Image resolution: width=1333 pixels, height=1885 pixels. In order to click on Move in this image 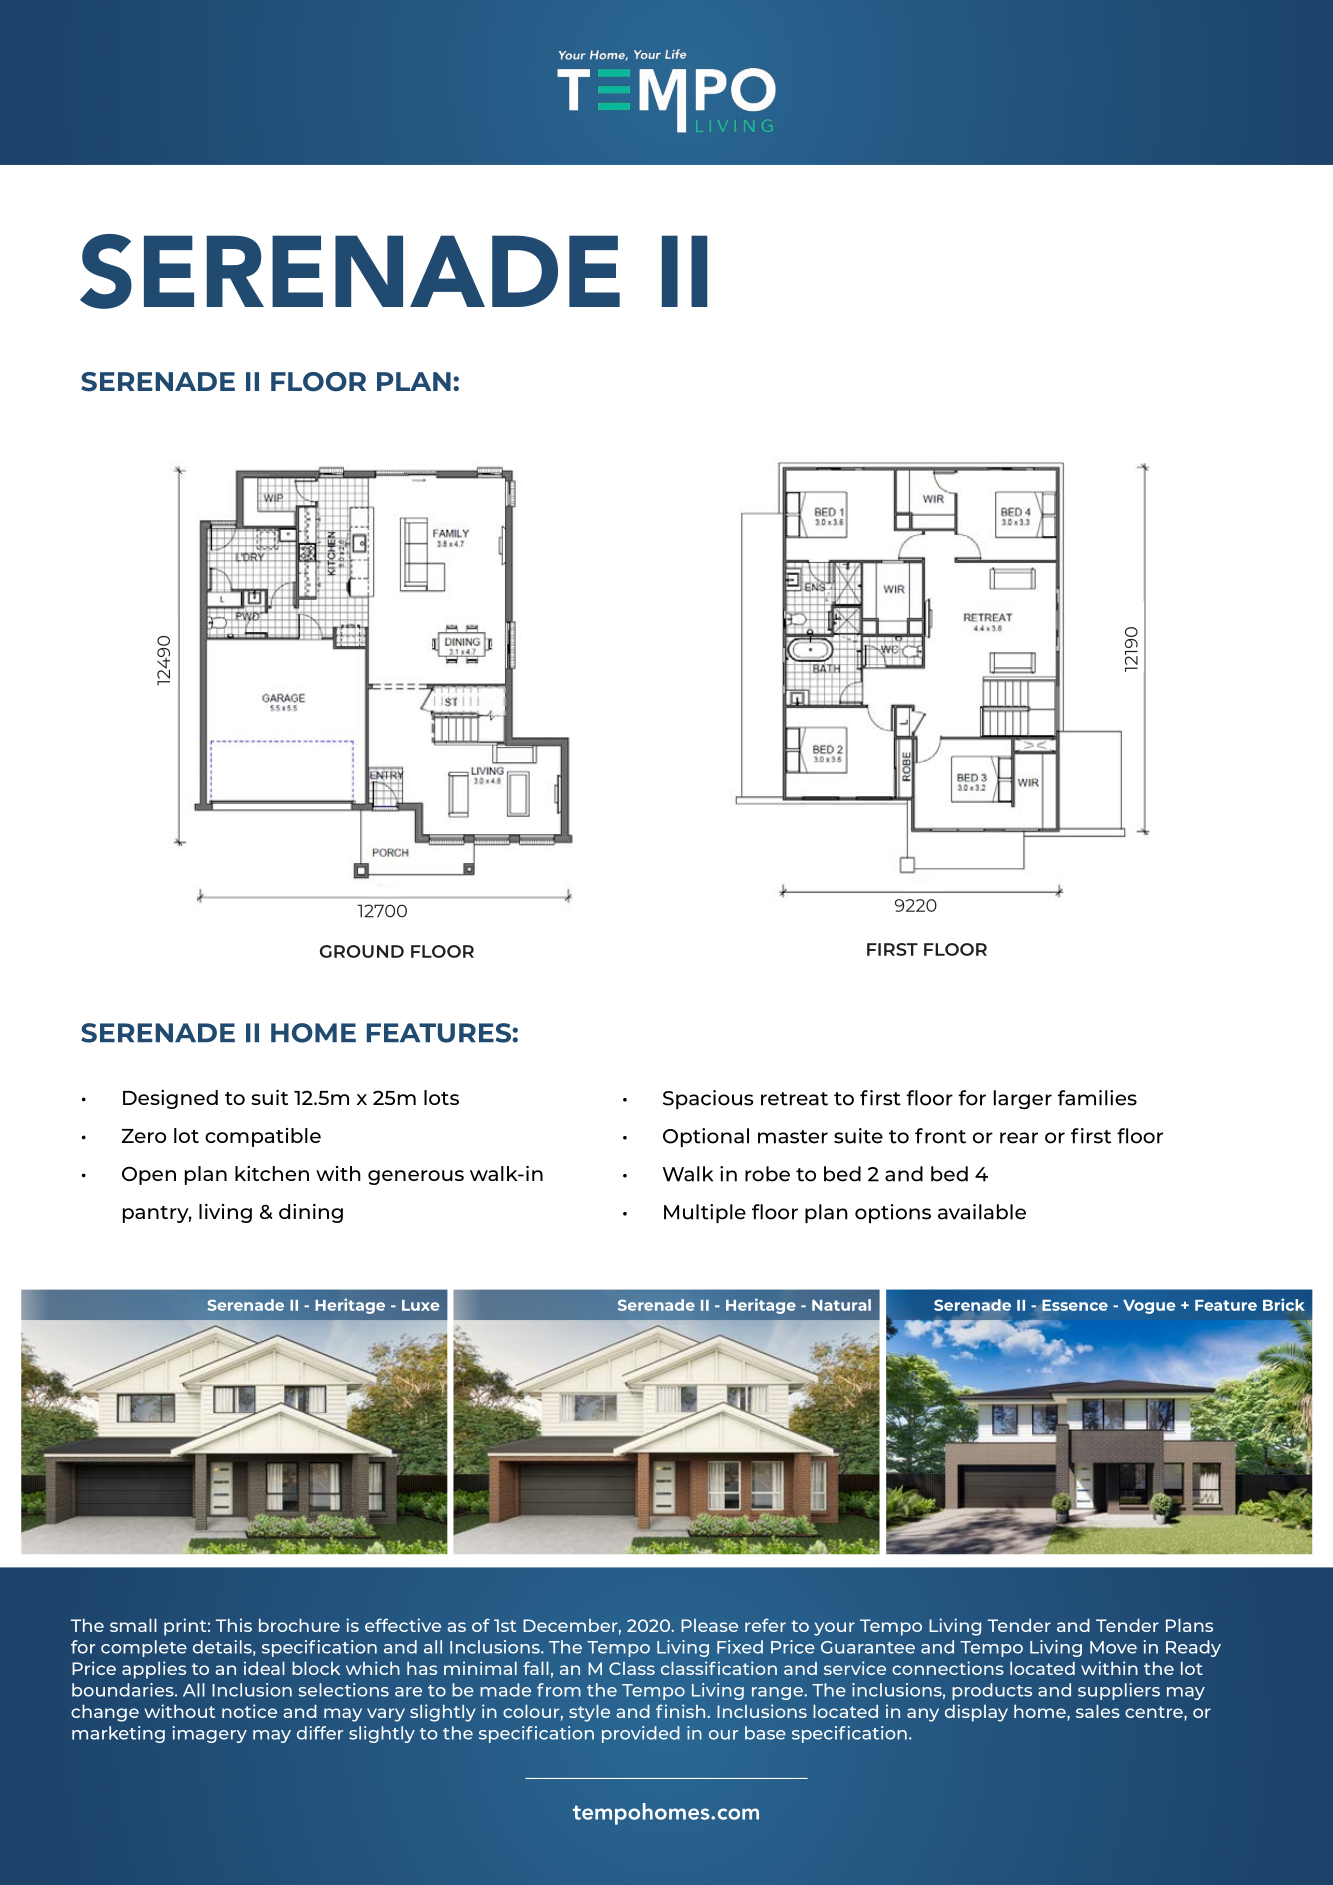, I will do `click(1113, 1647)`.
